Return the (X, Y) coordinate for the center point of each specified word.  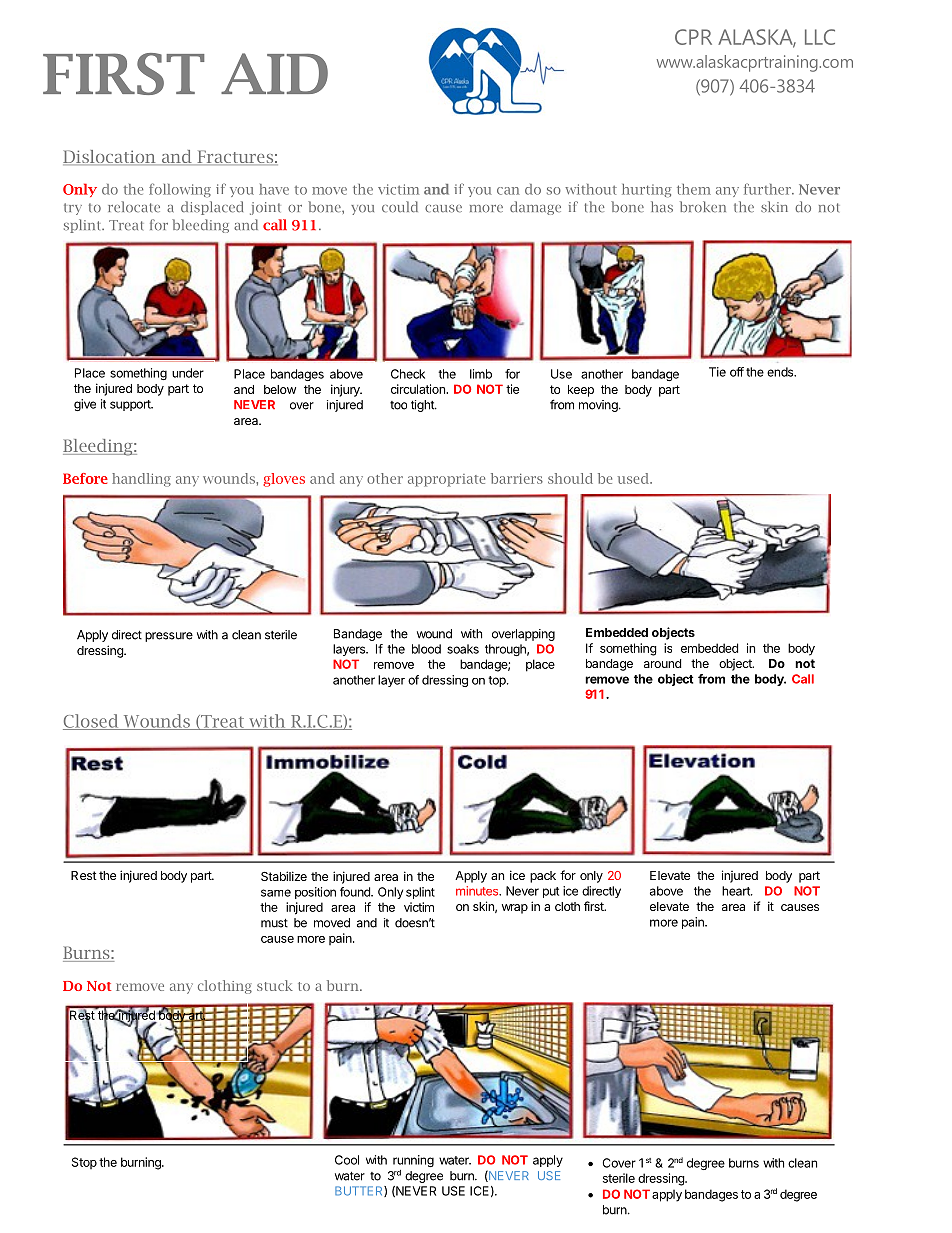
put (551, 892)
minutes (478, 891)
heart (737, 891)
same (276, 893)
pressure (169, 637)
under (188, 373)
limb (481, 374)
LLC (820, 37)
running (413, 1161)
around (662, 663)
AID (274, 73)
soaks (463, 649)
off (737, 372)
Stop (84, 1163)
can (508, 191)
